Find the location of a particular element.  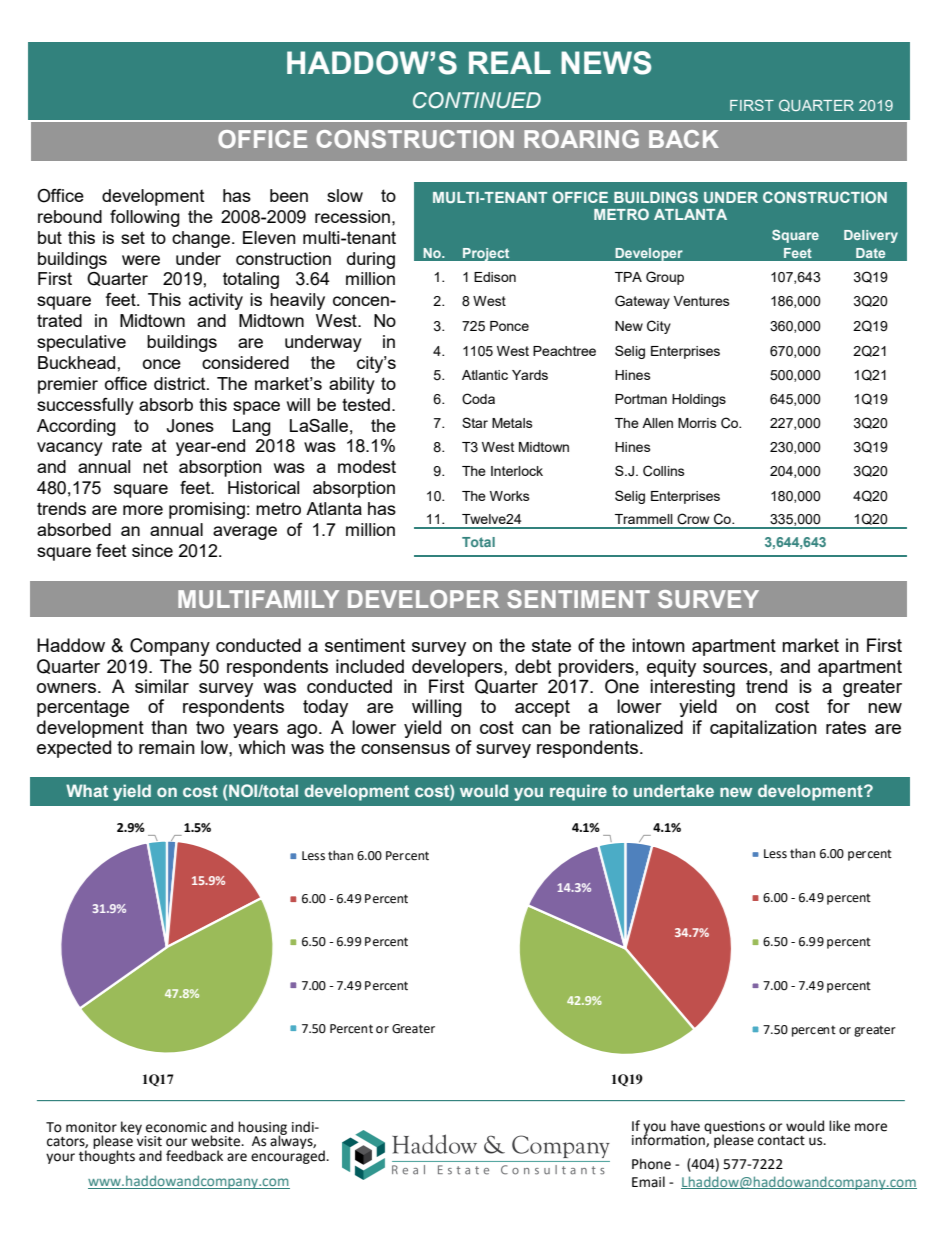

encouraged is located at coordinates (289, 1156).
